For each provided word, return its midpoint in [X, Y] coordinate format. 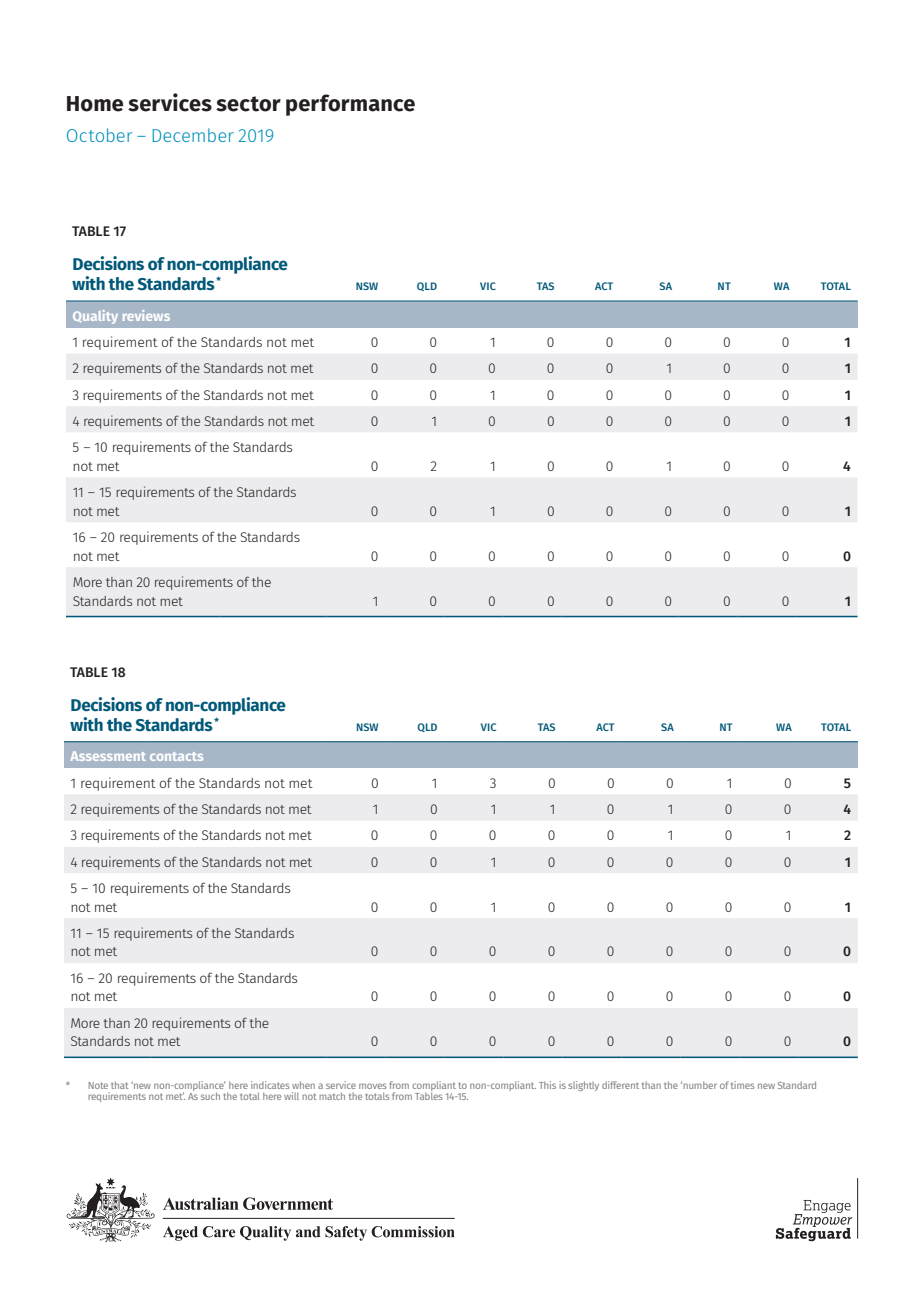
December [193, 135]
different [620, 1085]
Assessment [108, 756]
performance [350, 105]
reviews [146, 315]
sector [248, 104]
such [210, 1096]
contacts [176, 756]
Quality [95, 317]
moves [372, 1086]
